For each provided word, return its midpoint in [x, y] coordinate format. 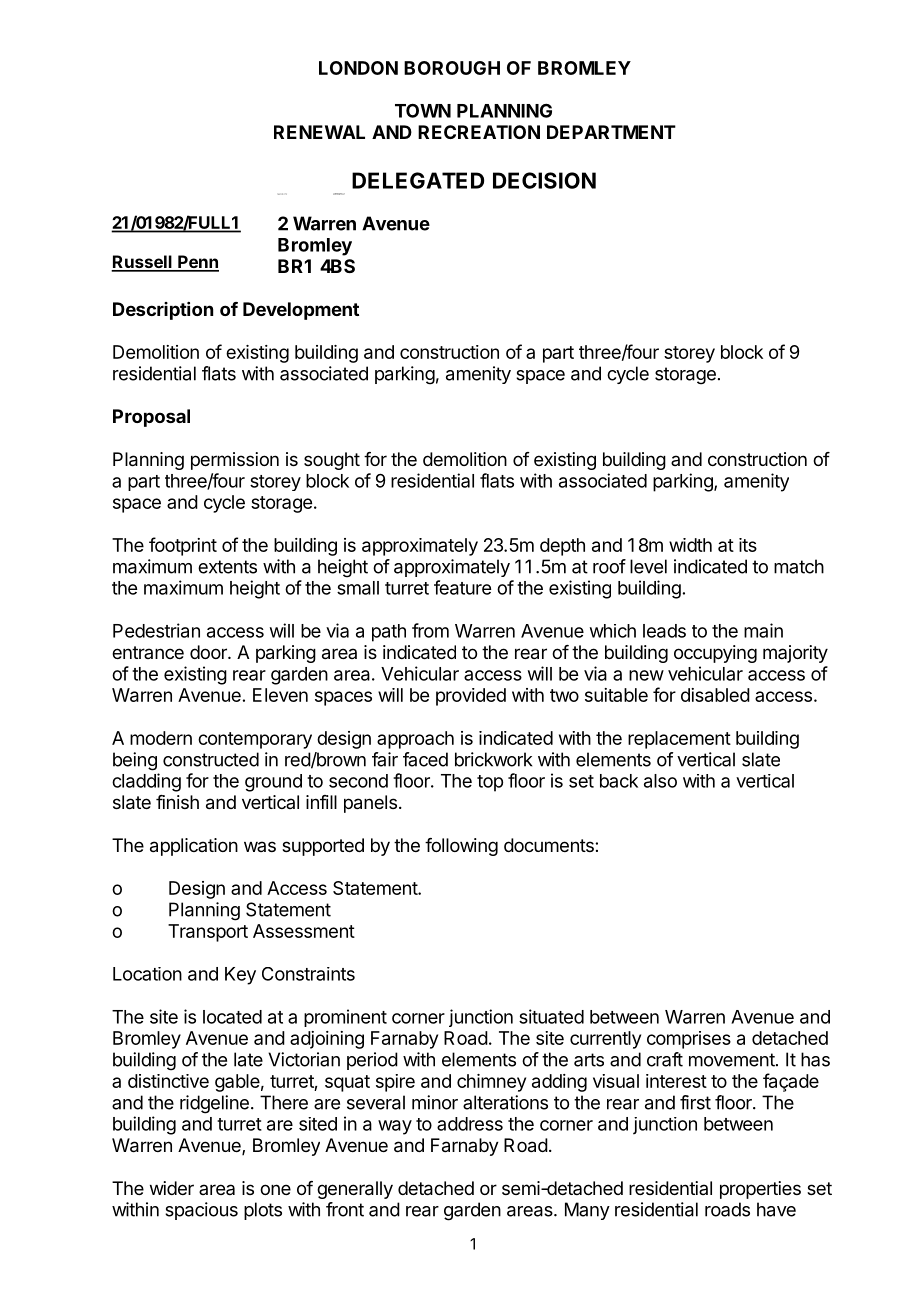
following [461, 847]
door [209, 652]
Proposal [151, 418]
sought [332, 461]
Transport [208, 933]
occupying [715, 654]
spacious [201, 1211]
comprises [689, 1040]
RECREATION [479, 132]
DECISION [544, 180]
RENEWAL [319, 132]
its [748, 545]
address [470, 1124]
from [430, 630]
